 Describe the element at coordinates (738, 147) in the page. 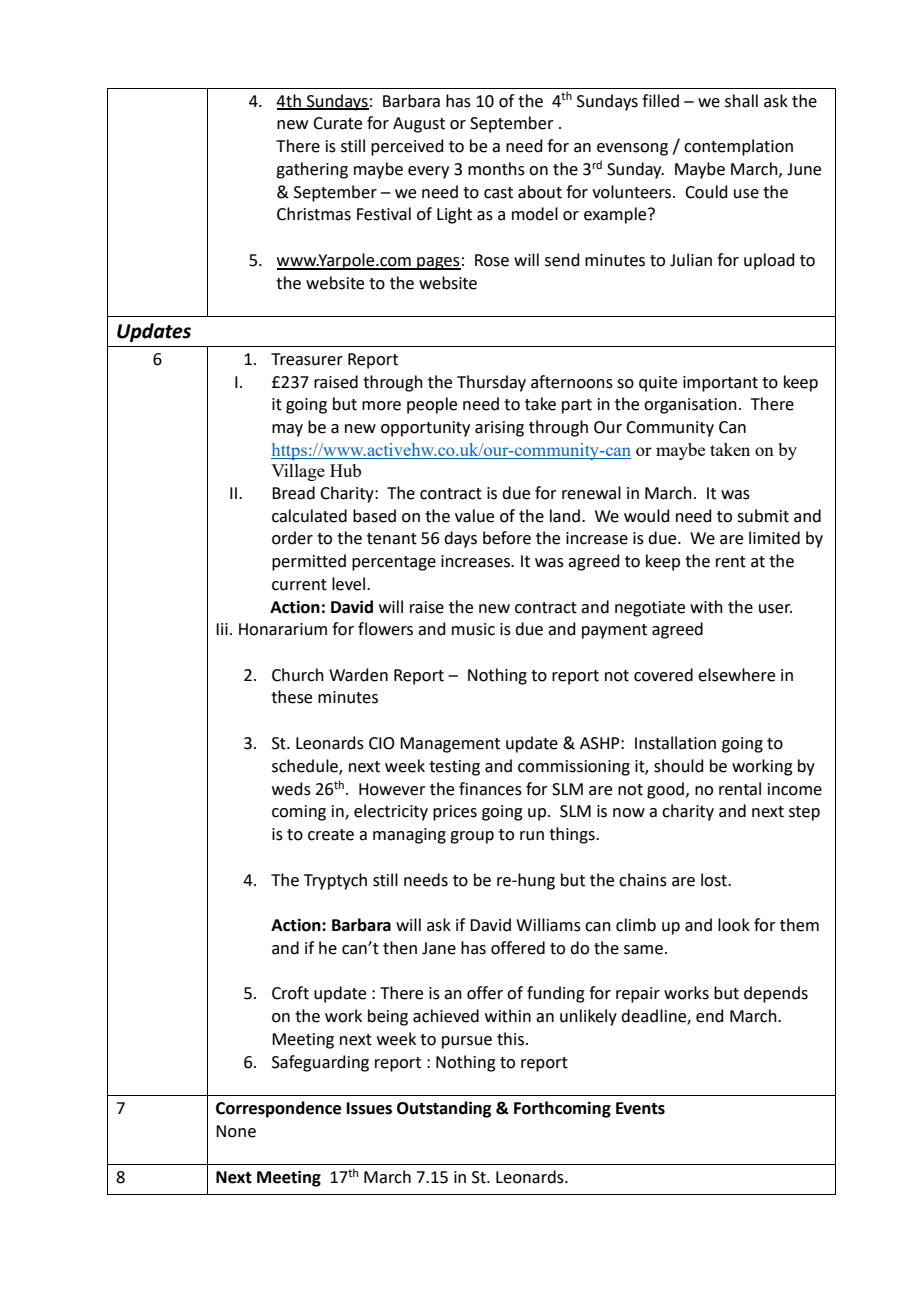

I see `contemplation` at that location.
